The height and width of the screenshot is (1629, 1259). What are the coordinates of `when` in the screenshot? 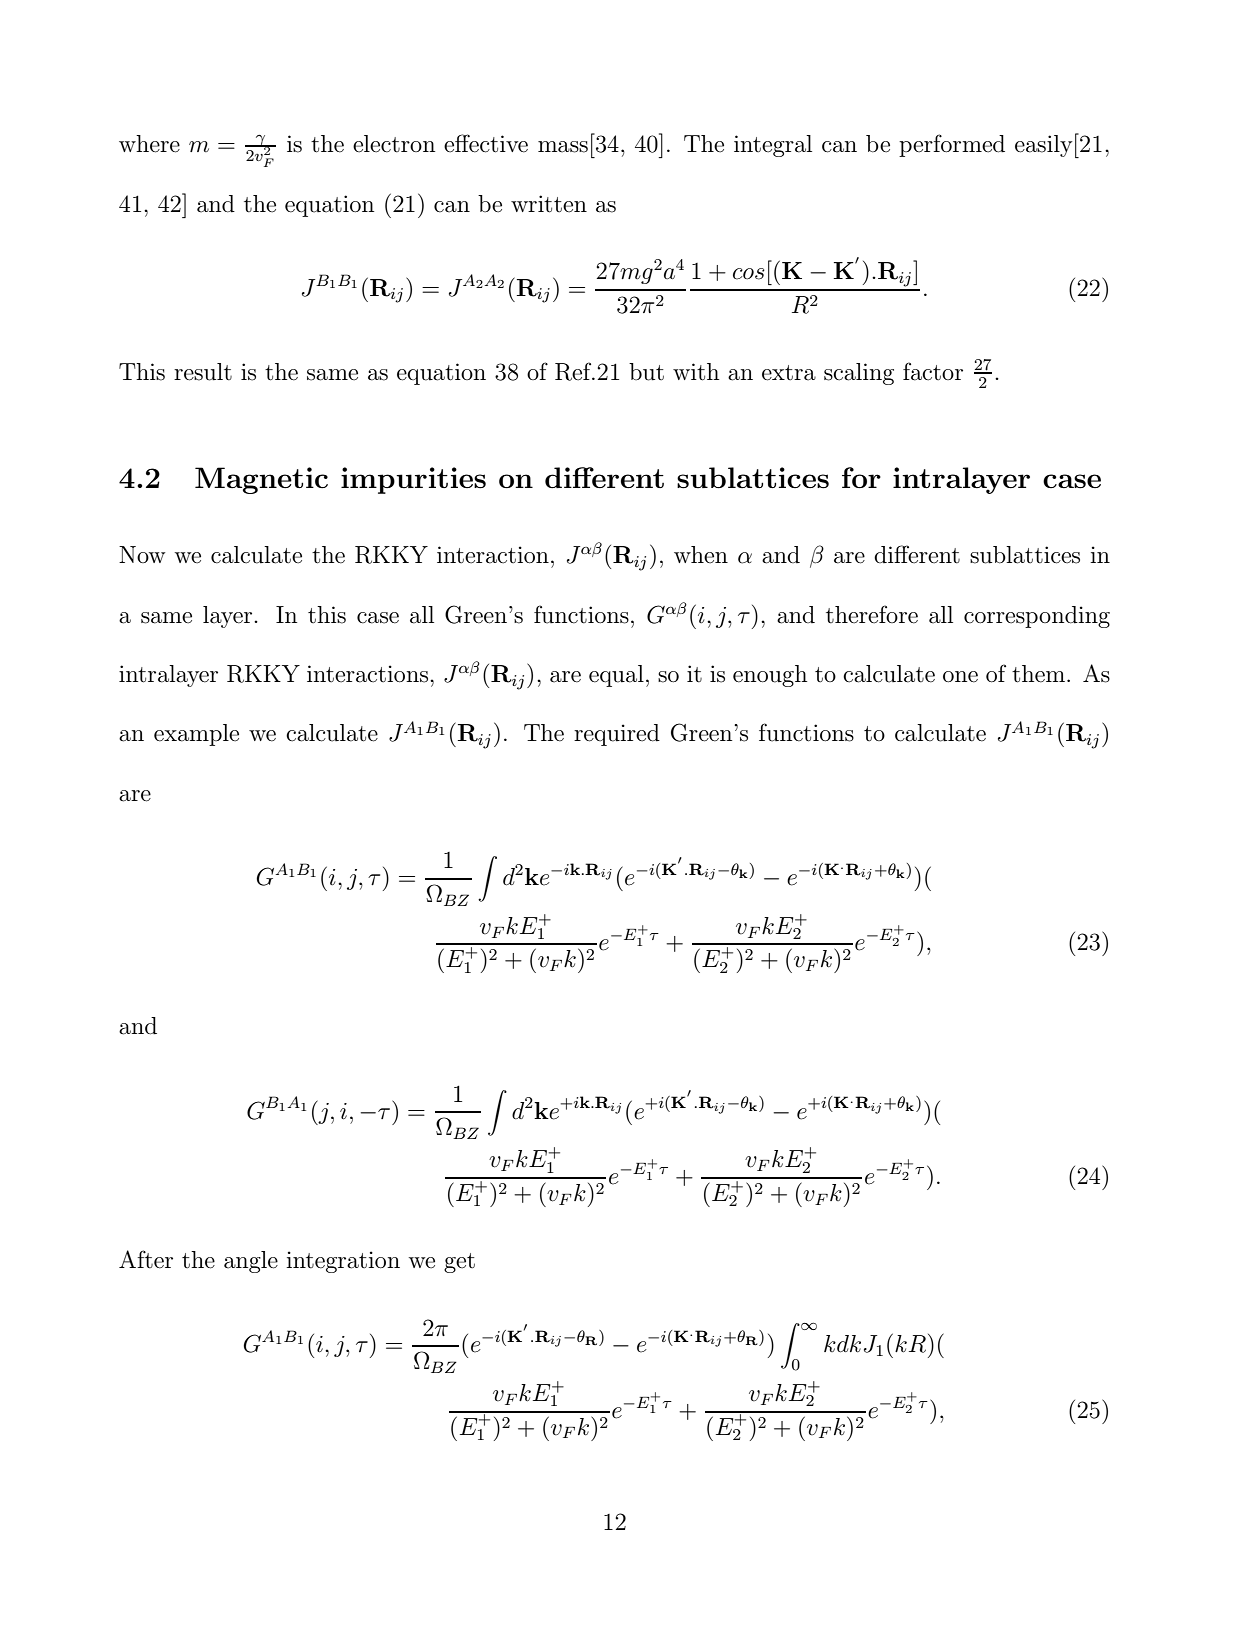 It's located at (701, 555).
